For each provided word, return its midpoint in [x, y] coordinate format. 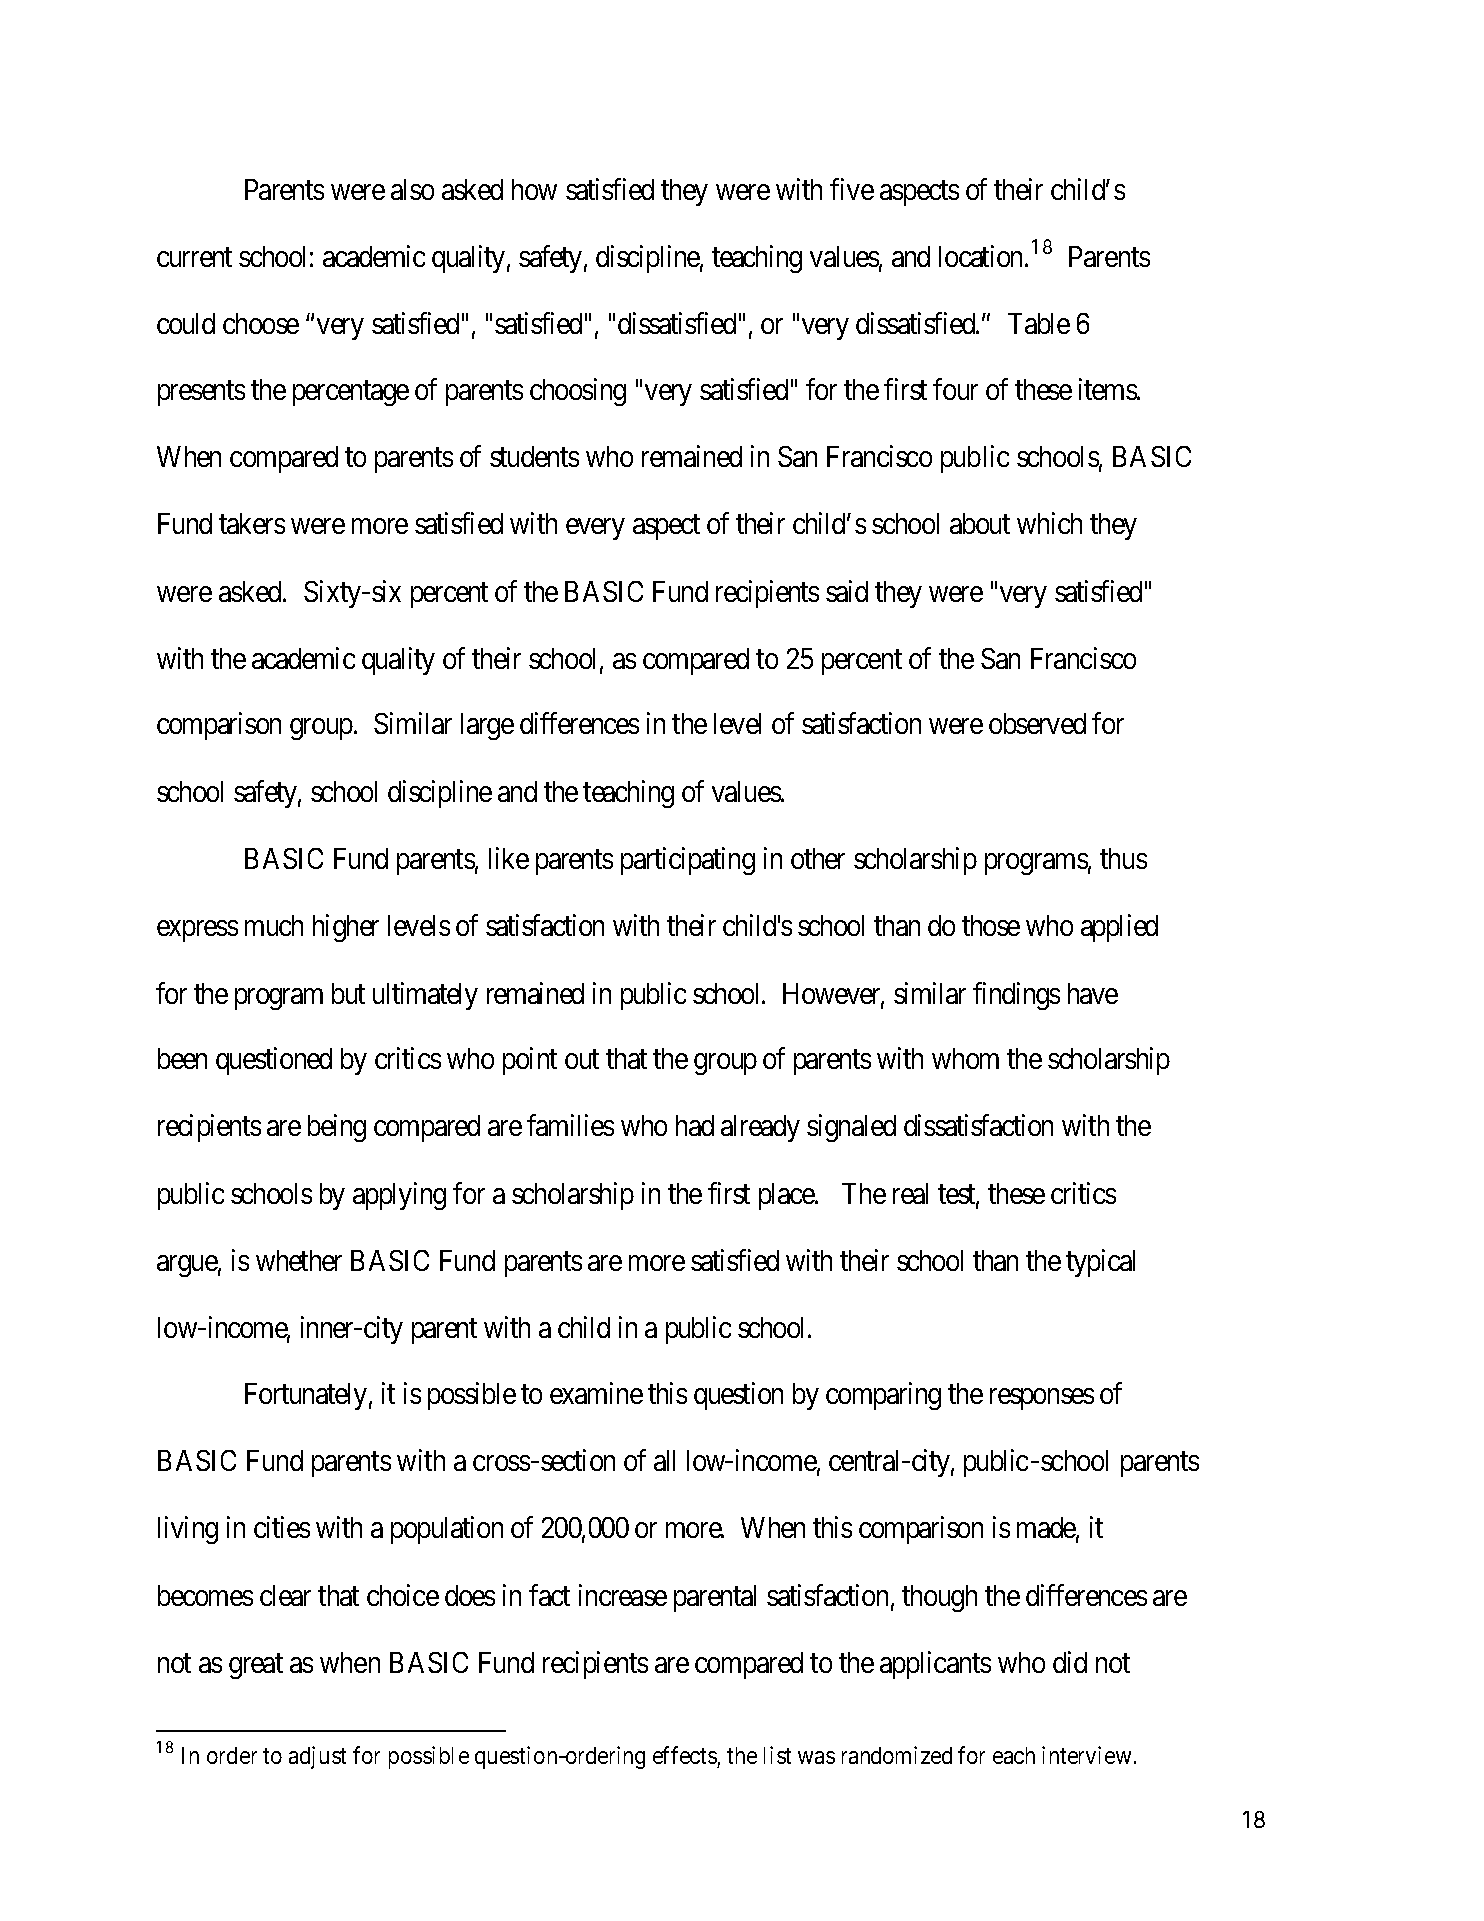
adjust [317, 1757]
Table [1039, 323]
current [194, 257]
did [1070, 1662]
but [348, 993]
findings [1016, 996]
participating [688, 861]
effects [685, 1755]
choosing [578, 392]
